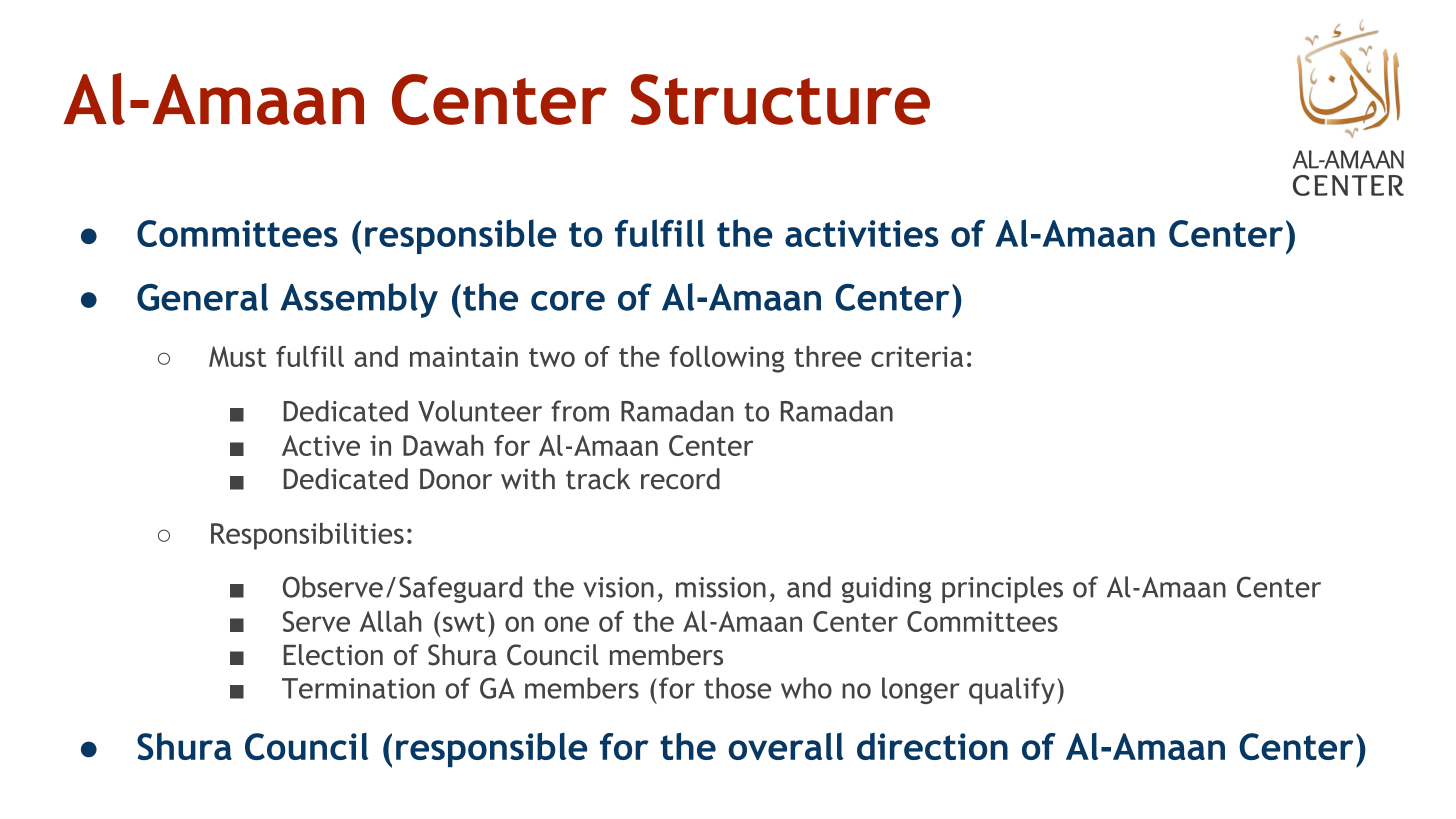 The width and height of the screenshot is (1456, 819). What do you see at coordinates (202, 297) in the screenshot?
I see `General` at bounding box center [202, 297].
